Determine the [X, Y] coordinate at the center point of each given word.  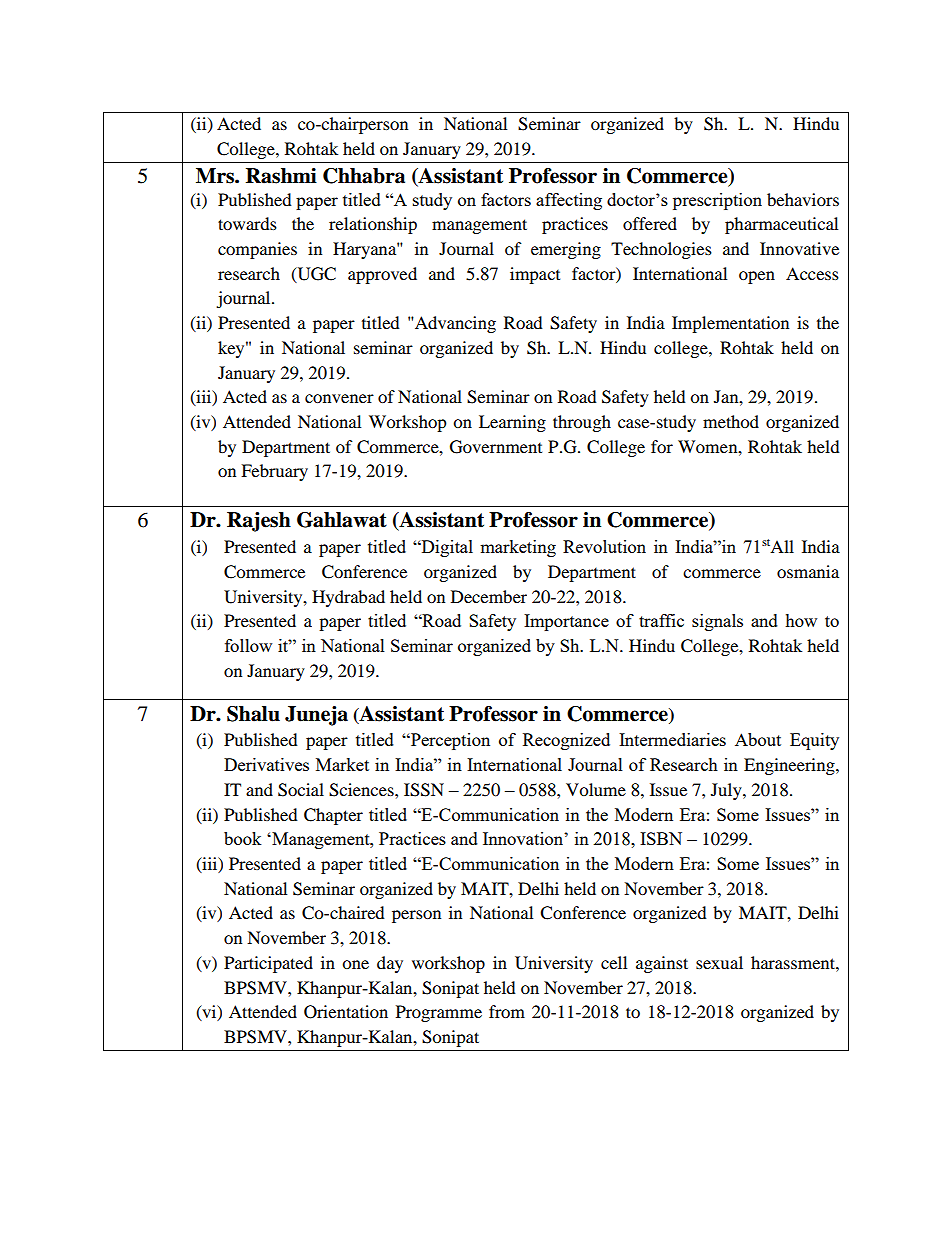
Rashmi [281, 176]
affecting [569, 201]
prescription [717, 201]
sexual [719, 962]
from [507, 1011]
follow [248, 645]
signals [717, 622]
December [489, 596]
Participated [268, 964]
